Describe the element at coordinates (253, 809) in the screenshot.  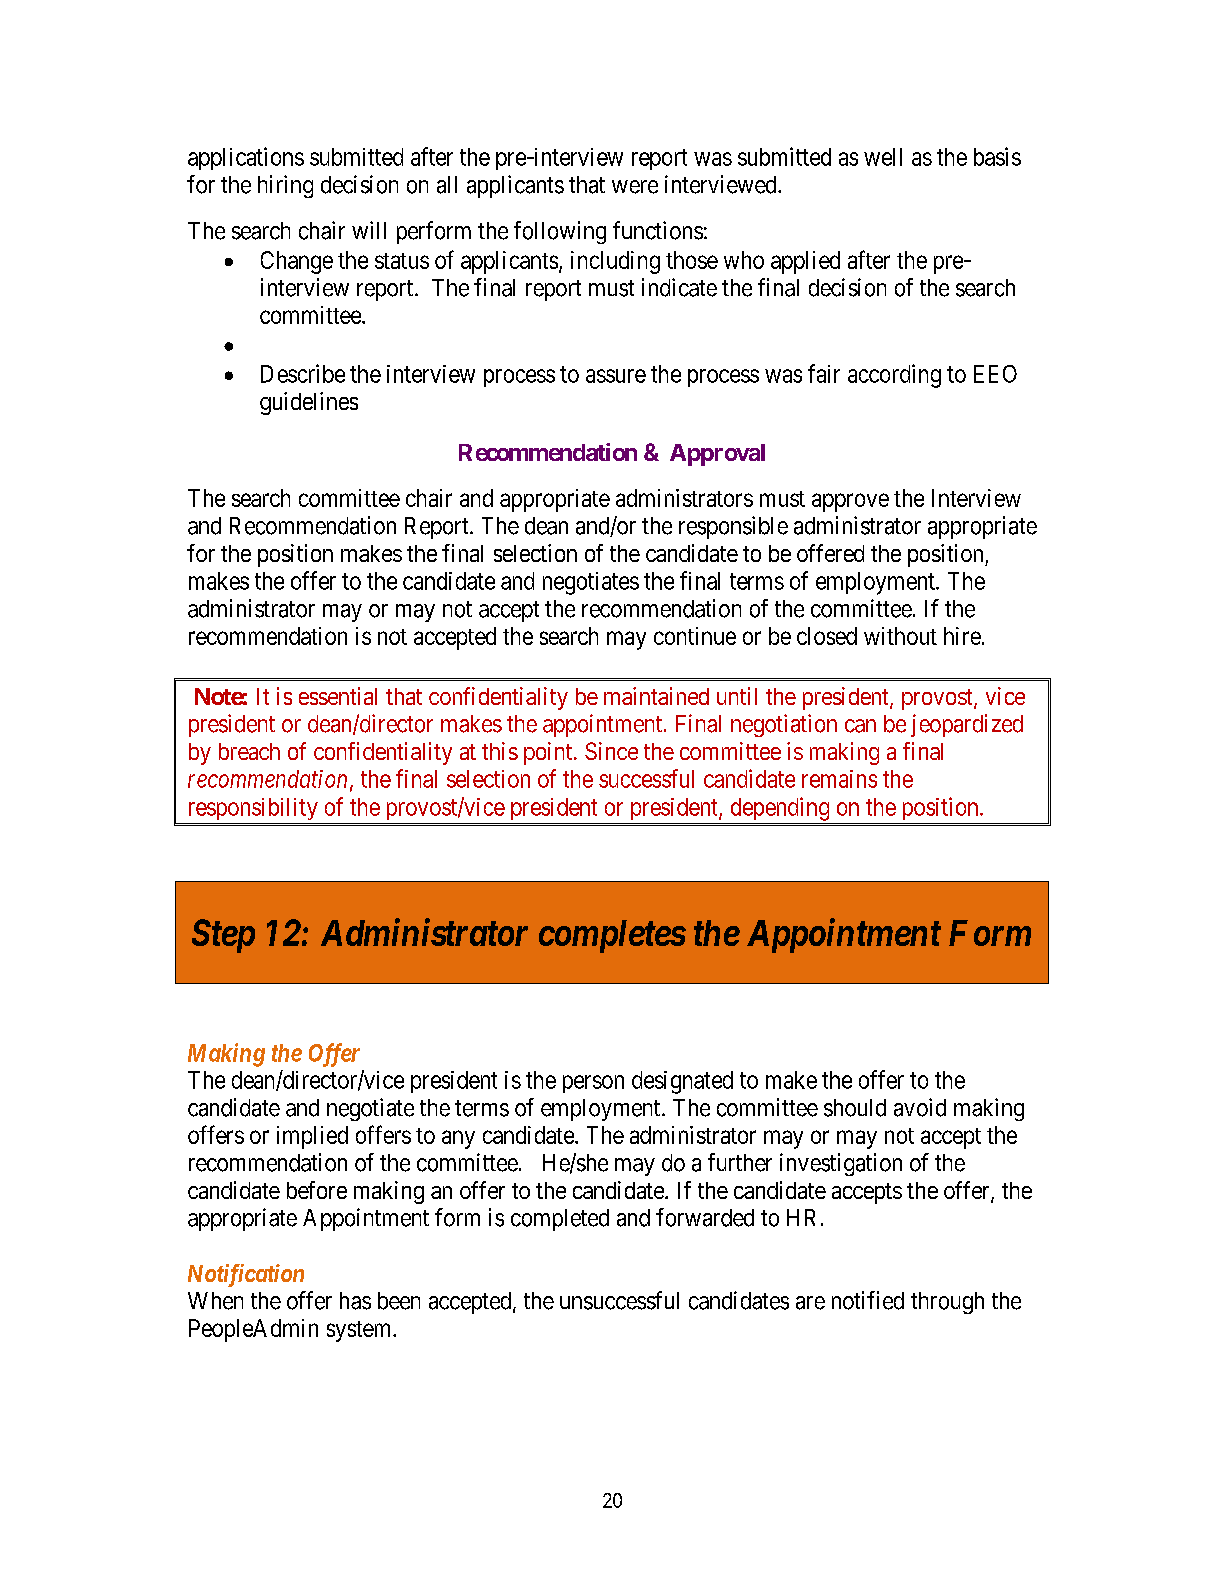
I see `responsibility` at that location.
